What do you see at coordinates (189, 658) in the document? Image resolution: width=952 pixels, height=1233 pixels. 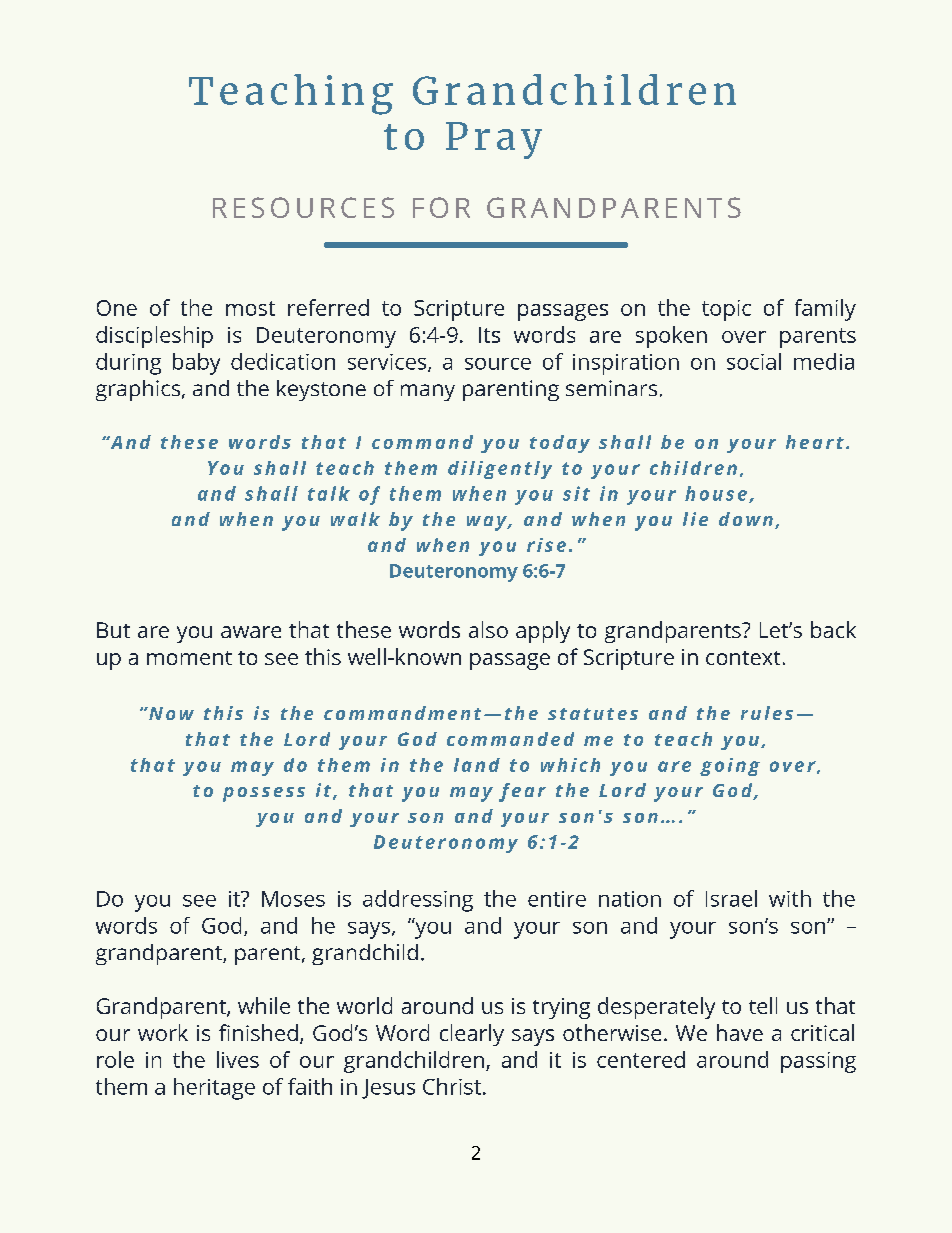 I see `moment` at bounding box center [189, 658].
